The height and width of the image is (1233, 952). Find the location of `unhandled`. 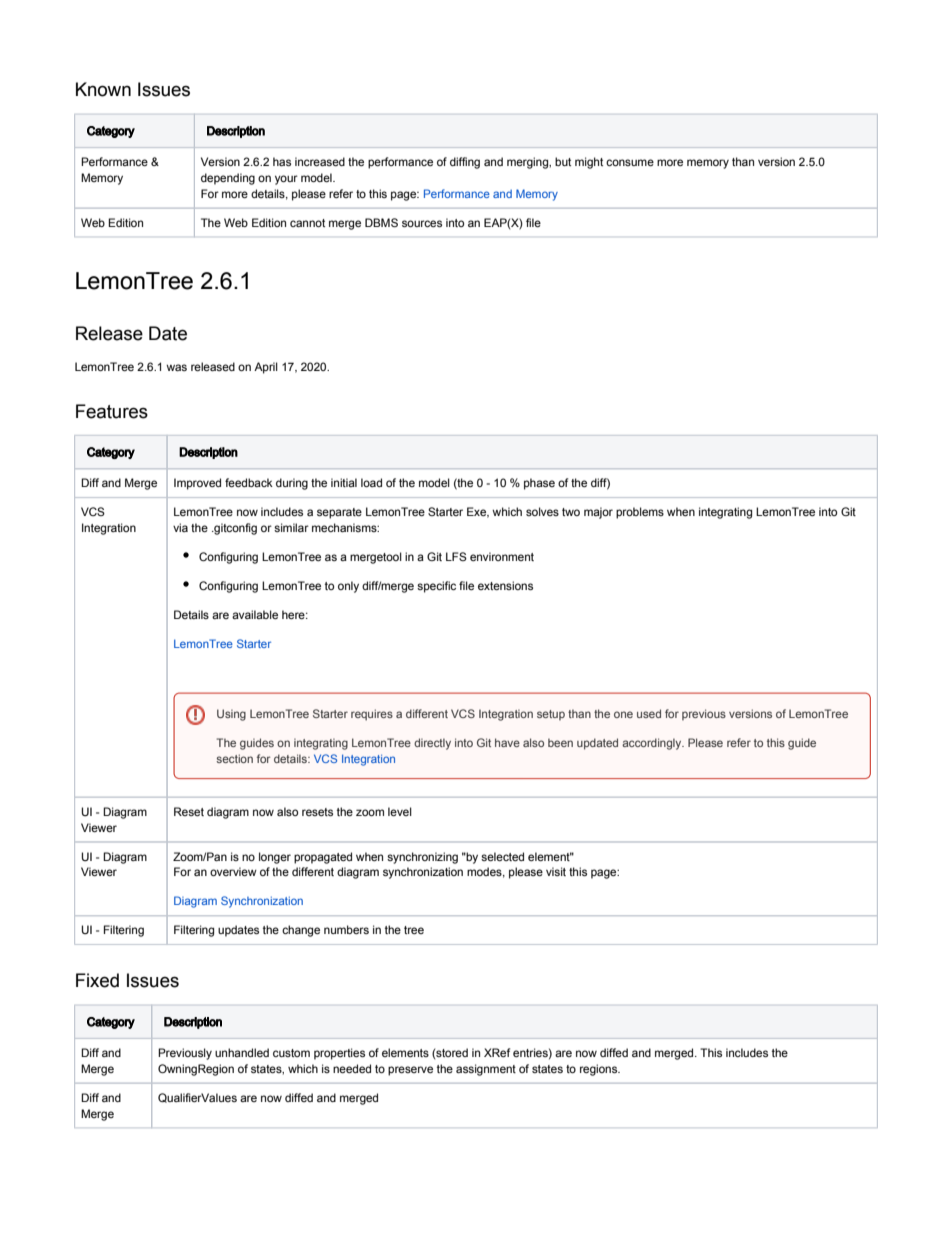

unhandled is located at coordinates (242, 1052).
